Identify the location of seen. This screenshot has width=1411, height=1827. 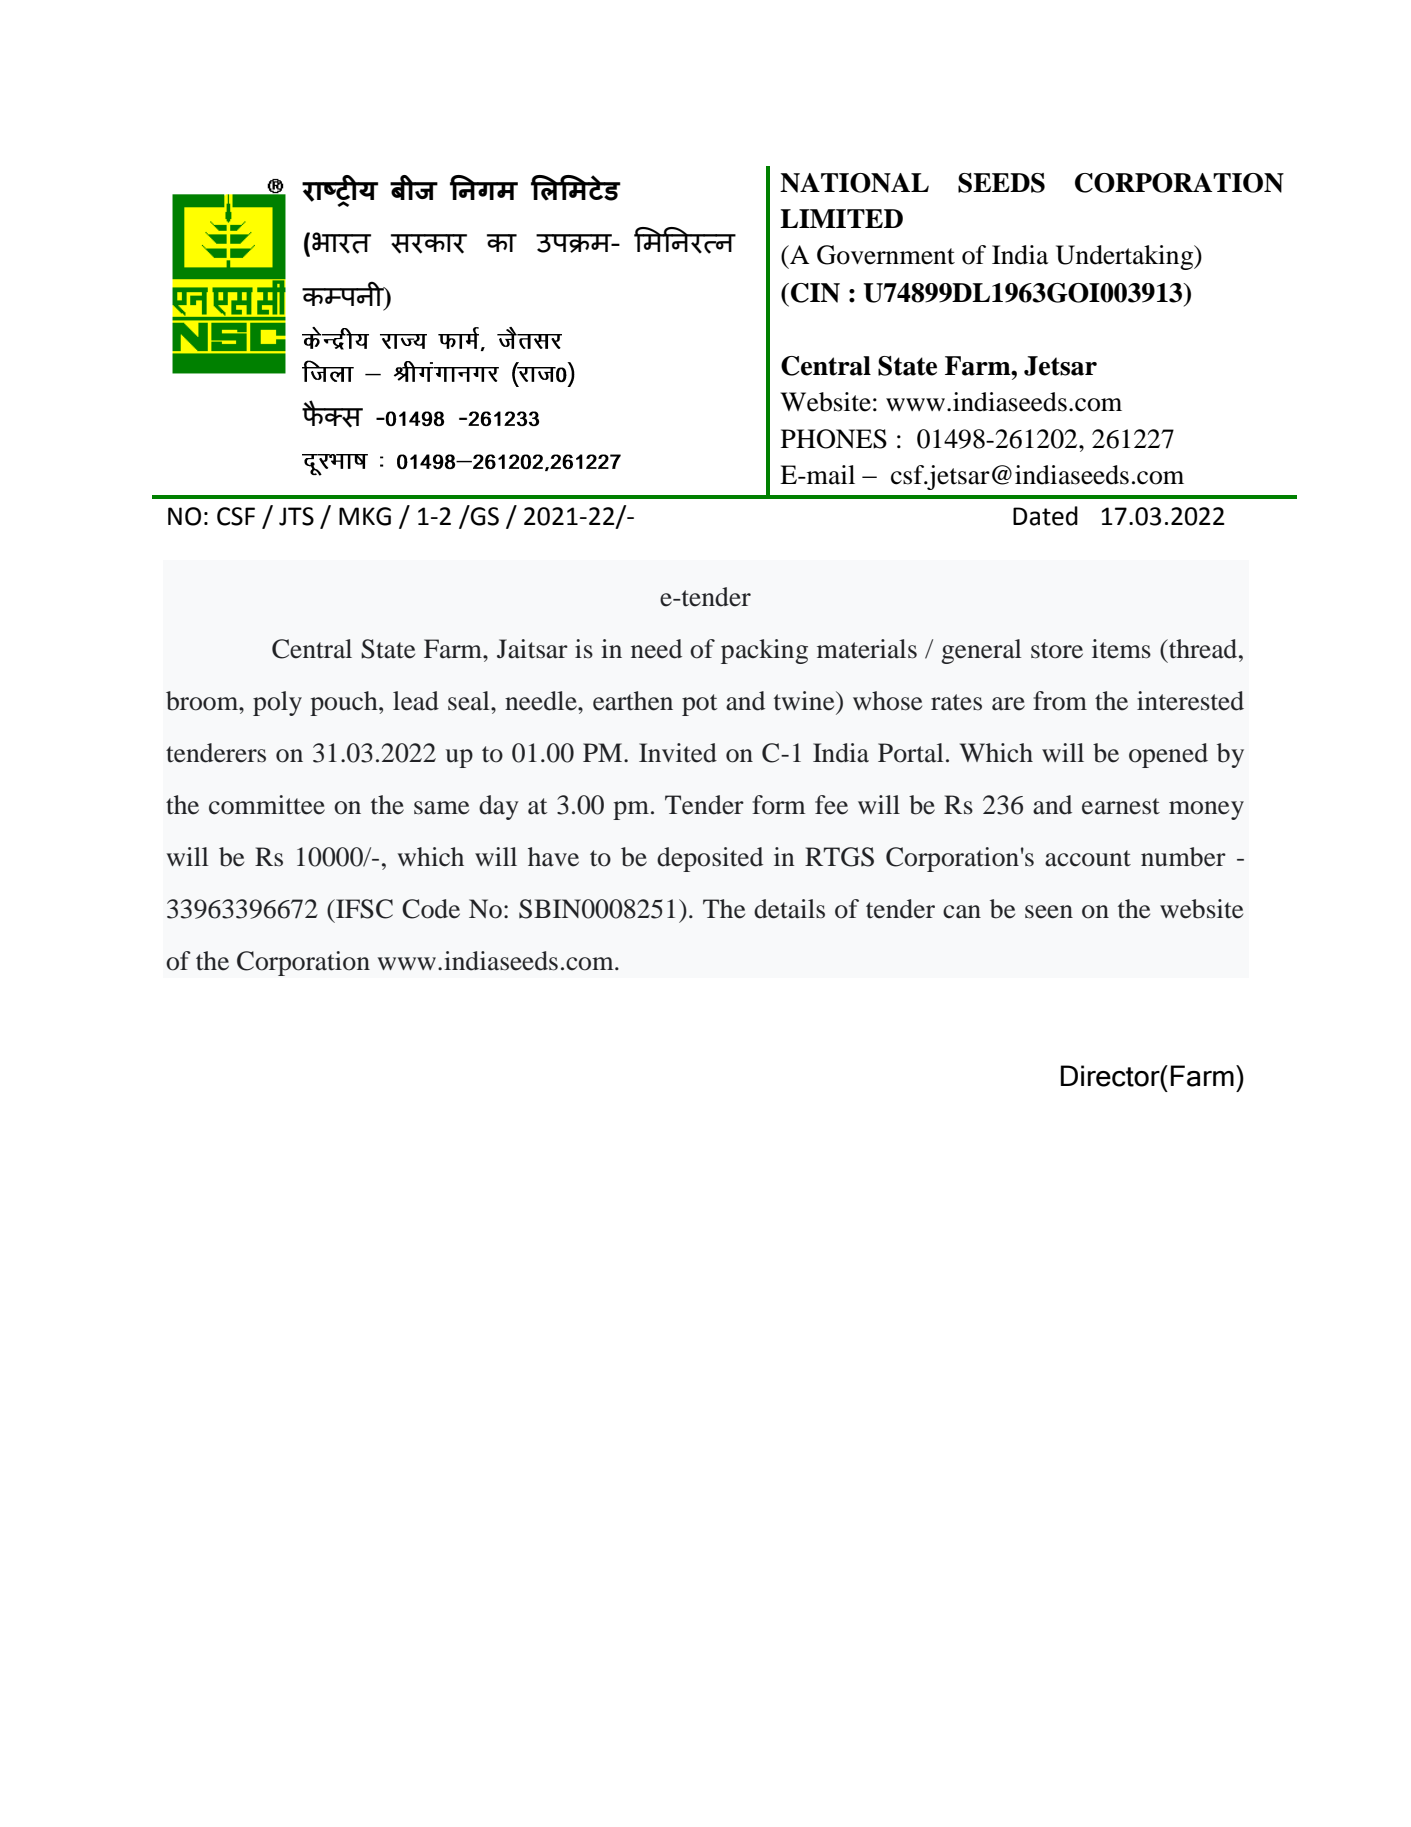
(1049, 912).
